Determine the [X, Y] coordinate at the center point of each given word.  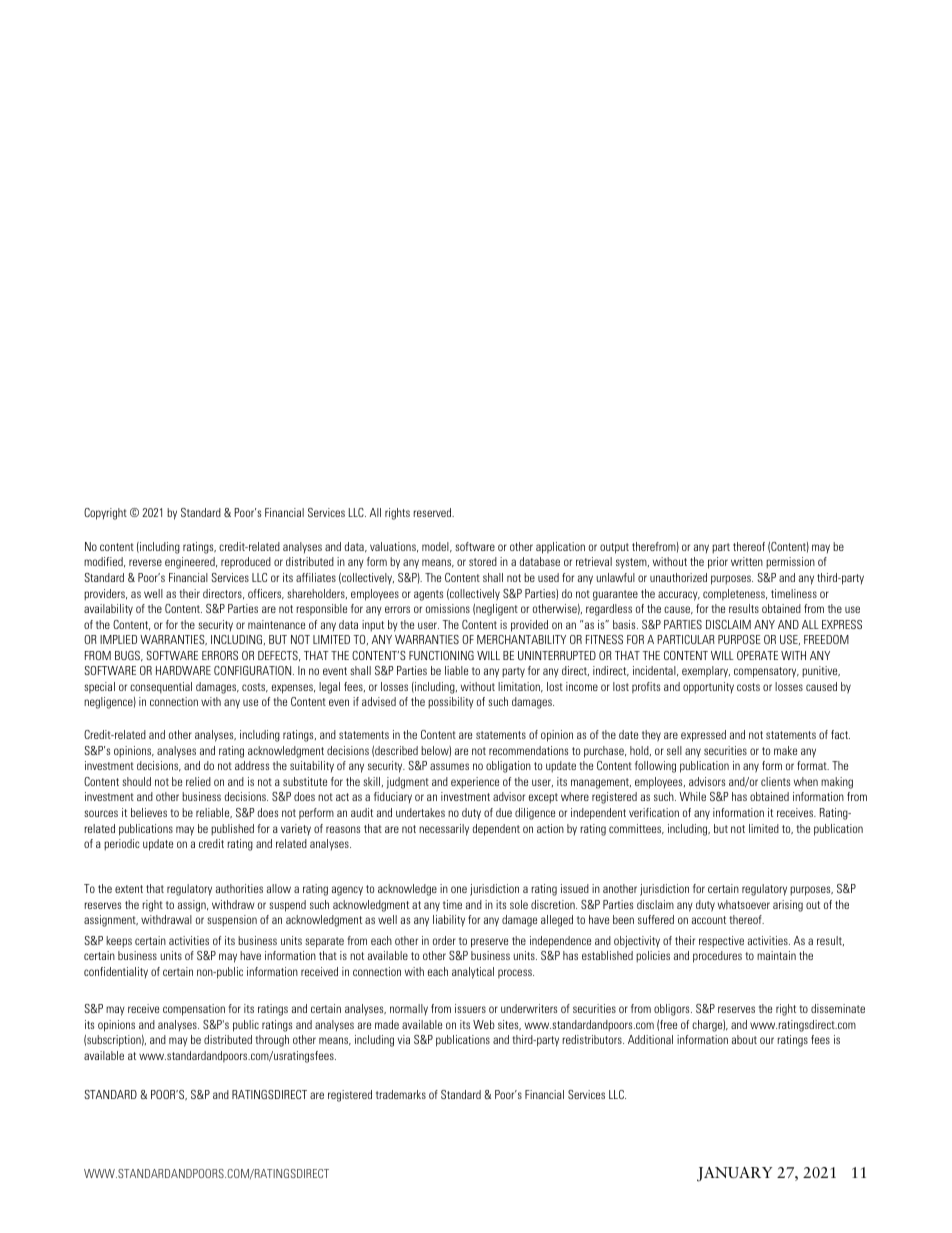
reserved [434, 512]
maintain [776, 955]
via [404, 1039]
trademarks [401, 1094]
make [785, 750]
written [747, 561]
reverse [145, 562]
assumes [449, 766]
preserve [489, 943]
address [252, 765]
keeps [119, 942]
